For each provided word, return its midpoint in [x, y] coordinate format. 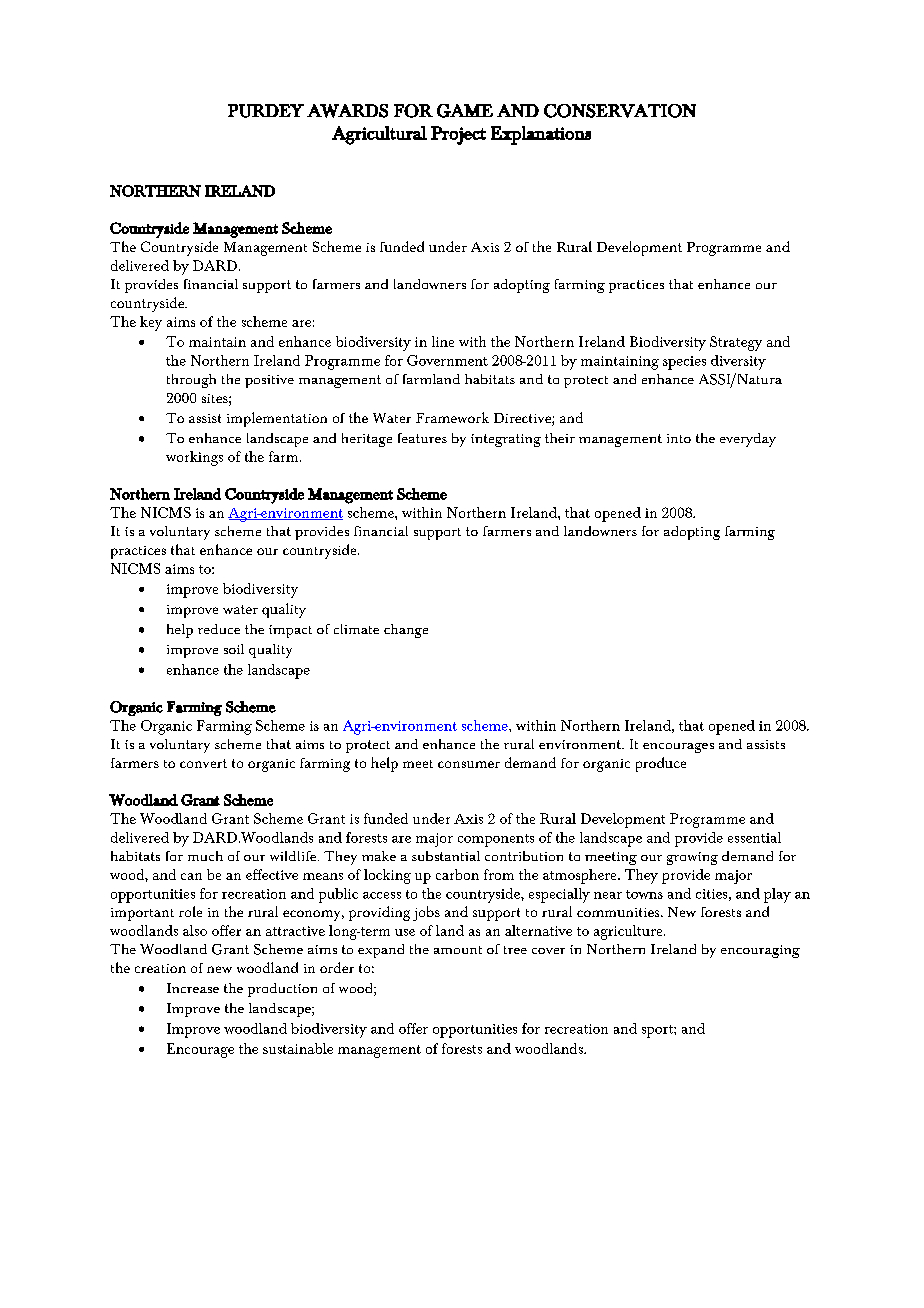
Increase [193, 988]
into [679, 438]
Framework [452, 417]
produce [661, 764]
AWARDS [347, 111]
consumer [469, 764]
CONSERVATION [620, 111]
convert [203, 763]
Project [458, 135]
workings [194, 458]
